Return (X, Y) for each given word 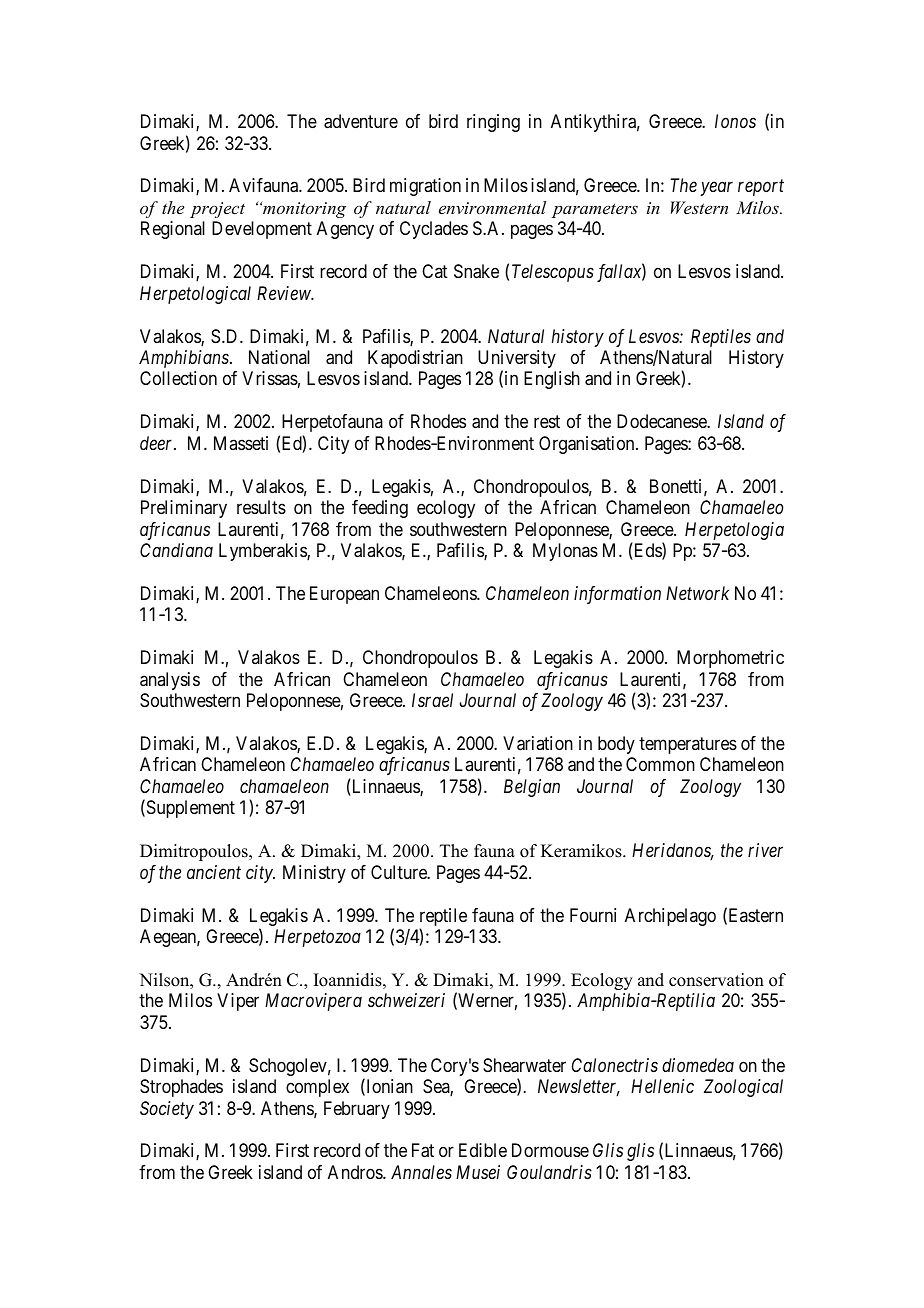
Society (167, 1110)
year (716, 189)
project (217, 210)
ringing (493, 123)
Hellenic (662, 1086)
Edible (483, 1150)
